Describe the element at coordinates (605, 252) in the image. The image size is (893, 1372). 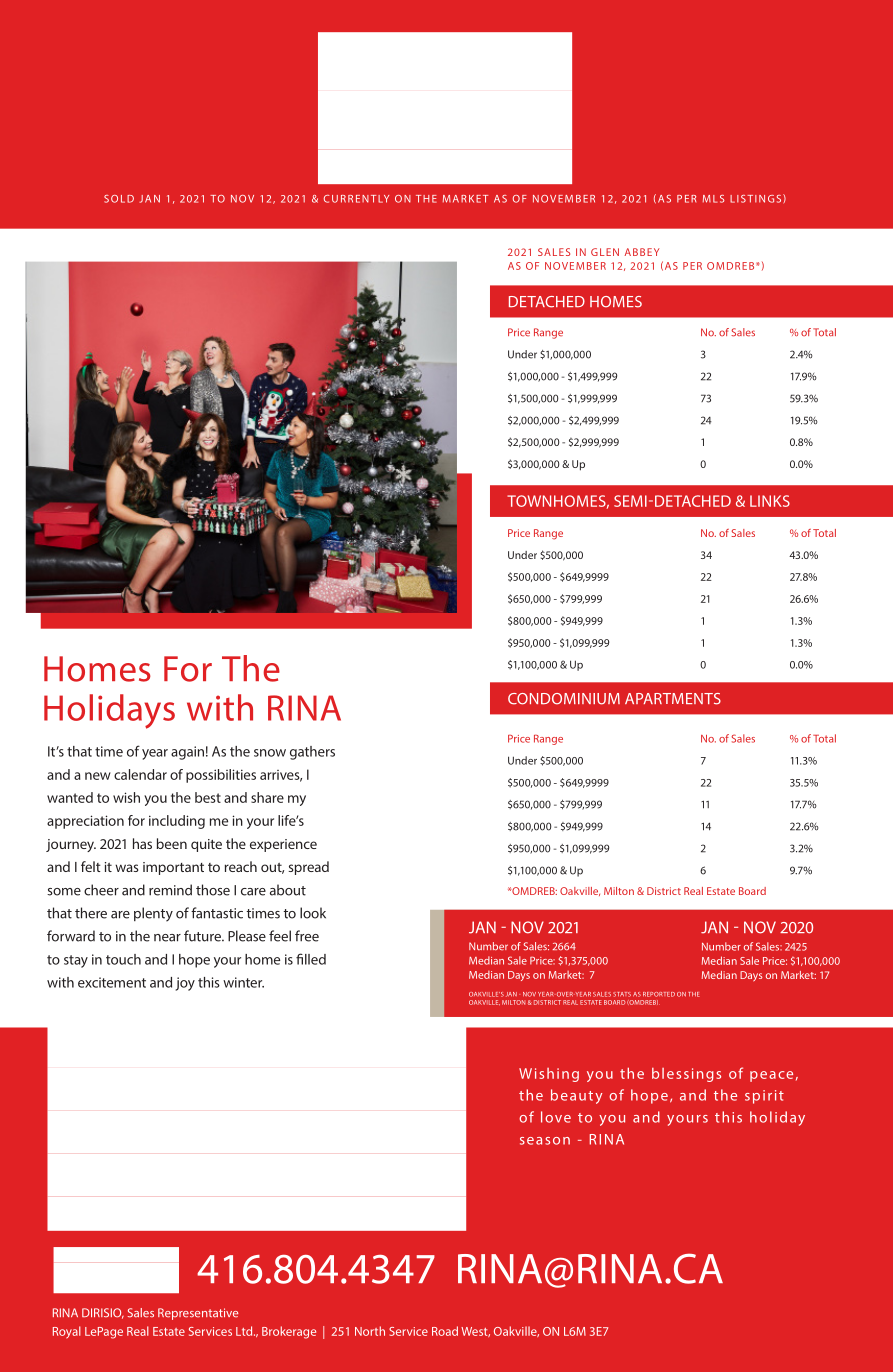
I see `GLEN` at that location.
